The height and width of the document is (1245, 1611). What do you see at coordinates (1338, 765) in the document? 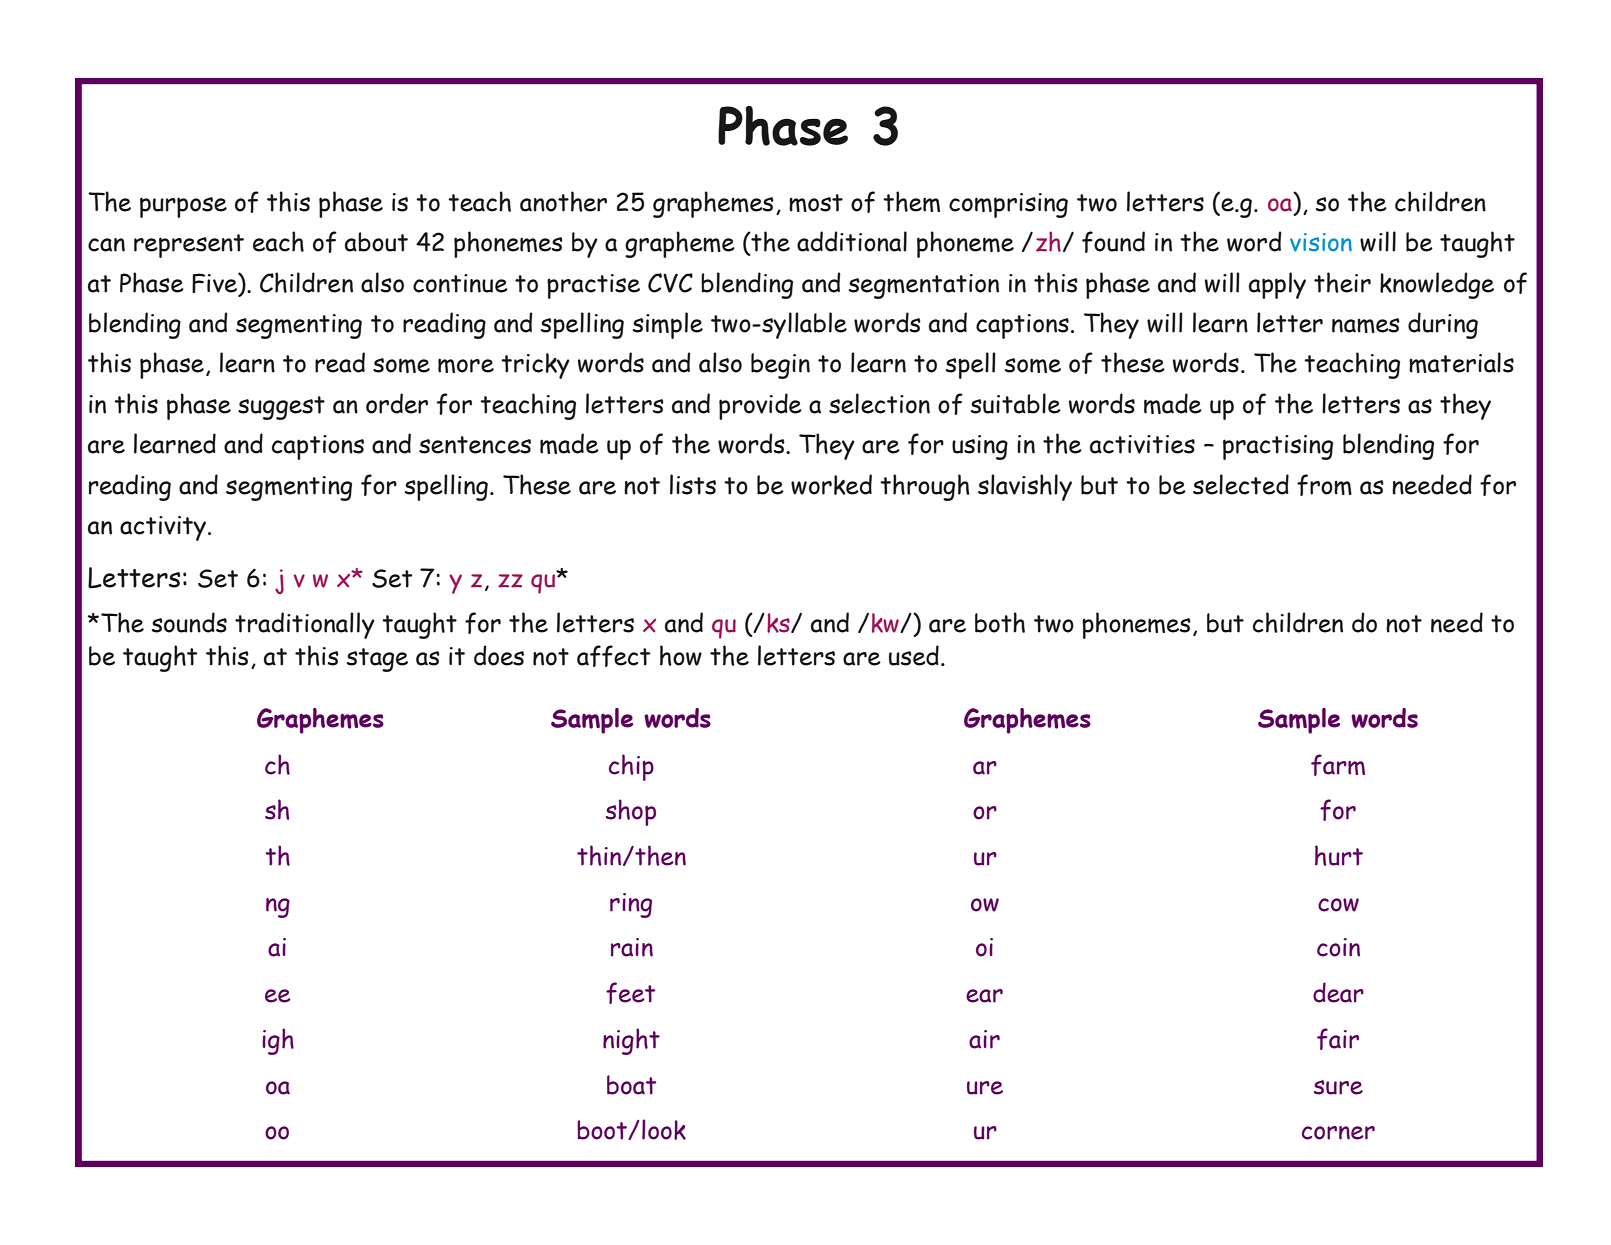
I see `farm` at bounding box center [1338, 765].
